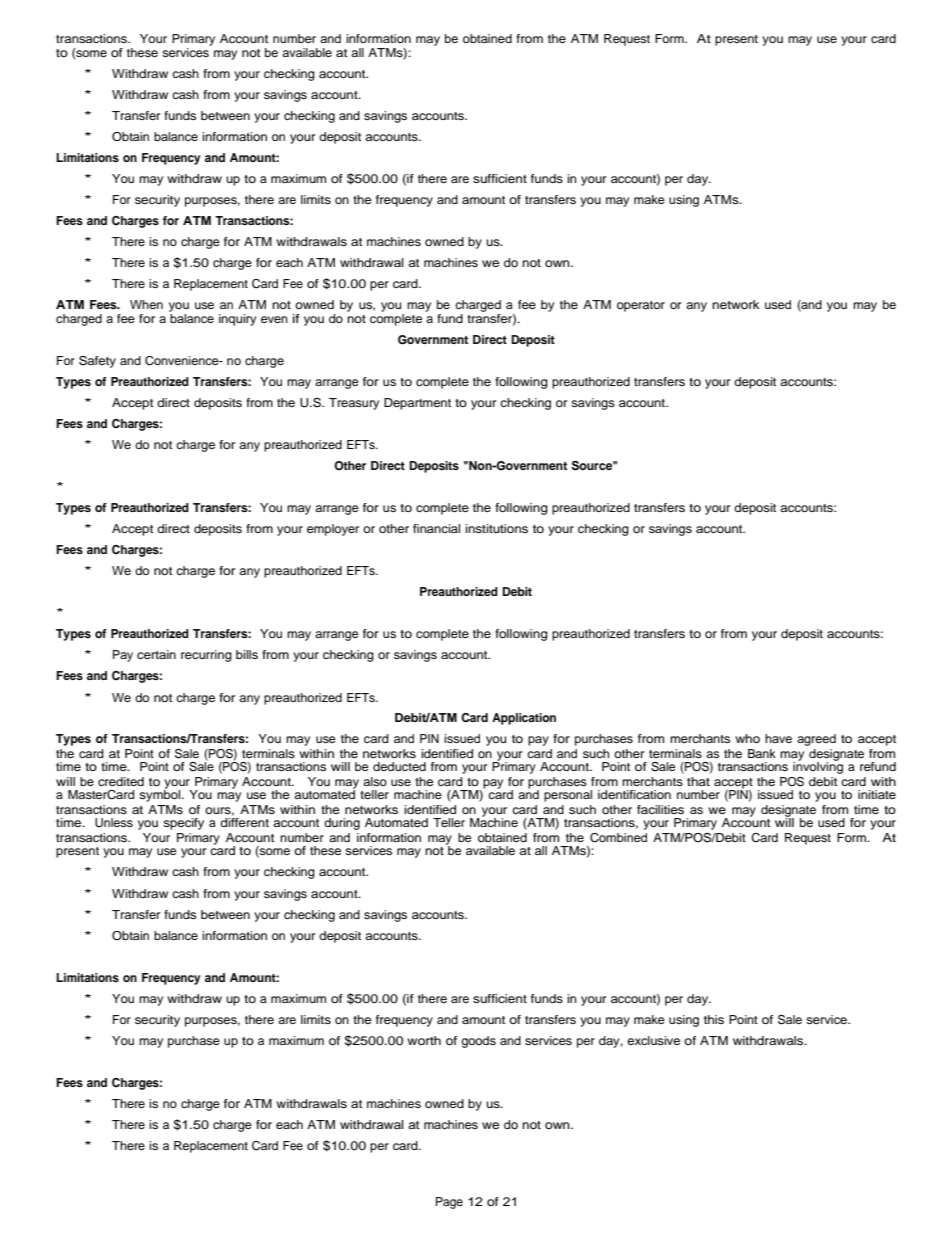  What do you see at coordinates (183, 824) in the document?
I see `specify` at bounding box center [183, 824].
